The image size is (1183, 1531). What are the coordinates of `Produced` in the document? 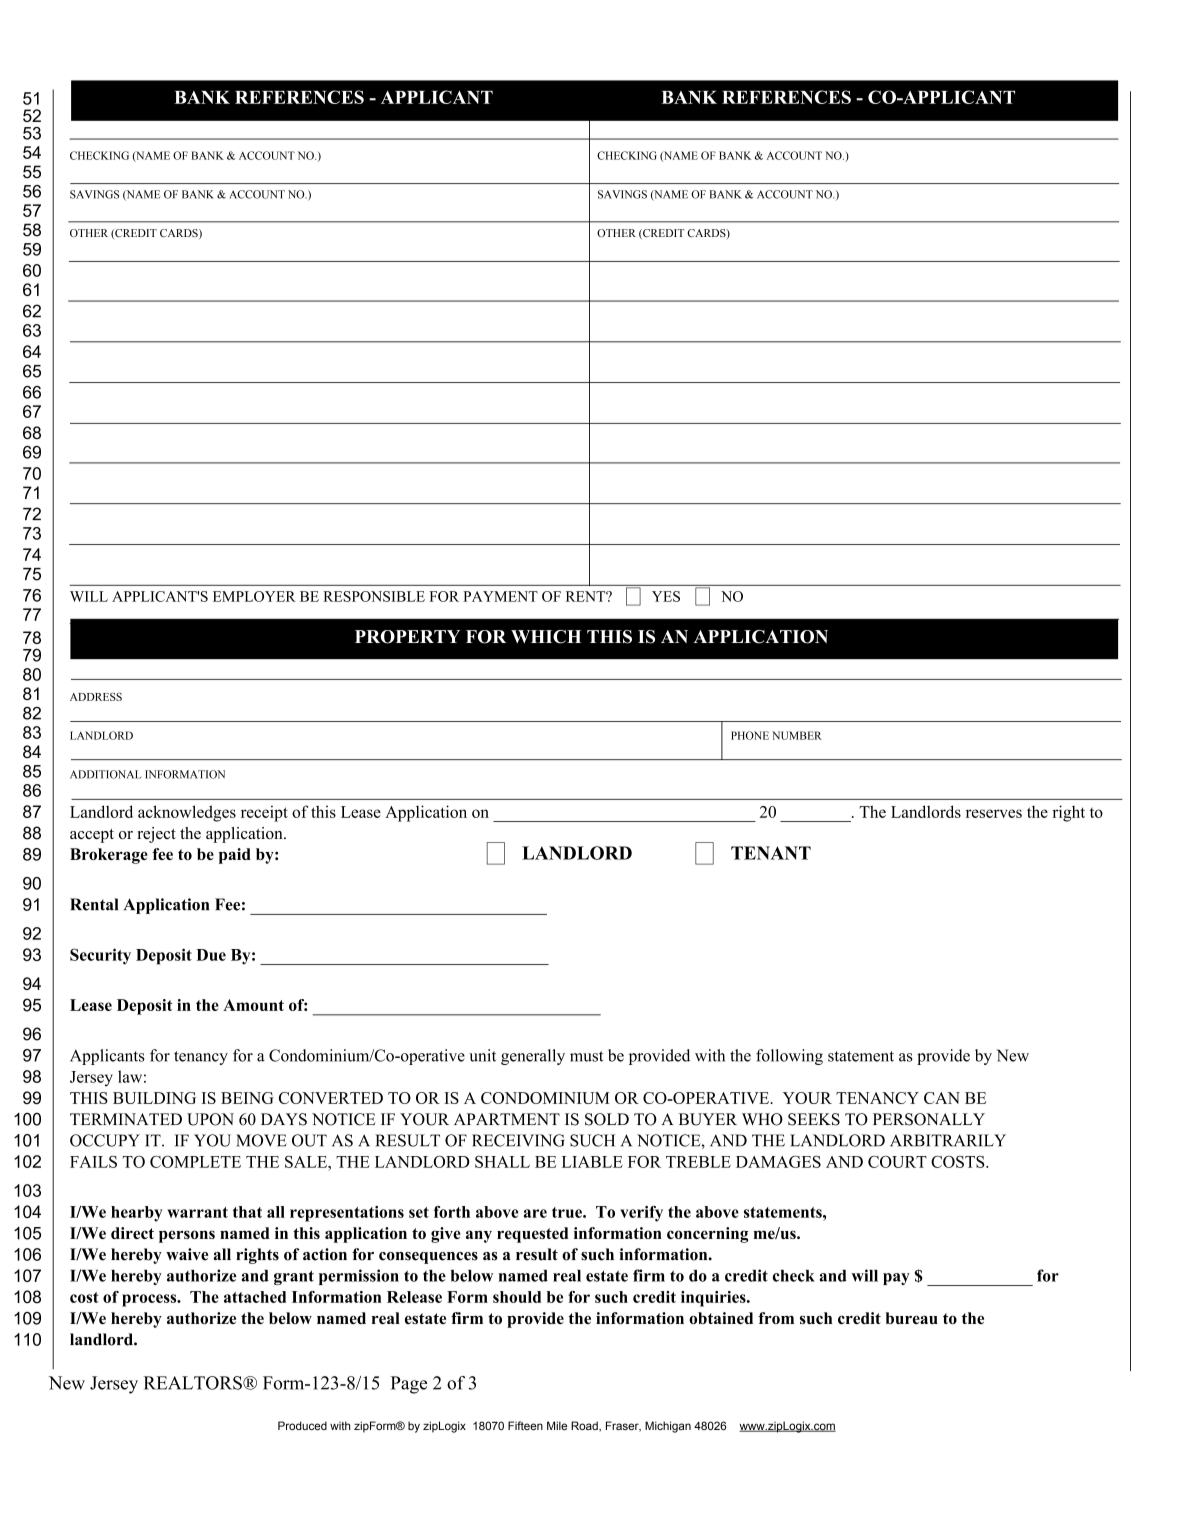 It's located at (302, 1425).
